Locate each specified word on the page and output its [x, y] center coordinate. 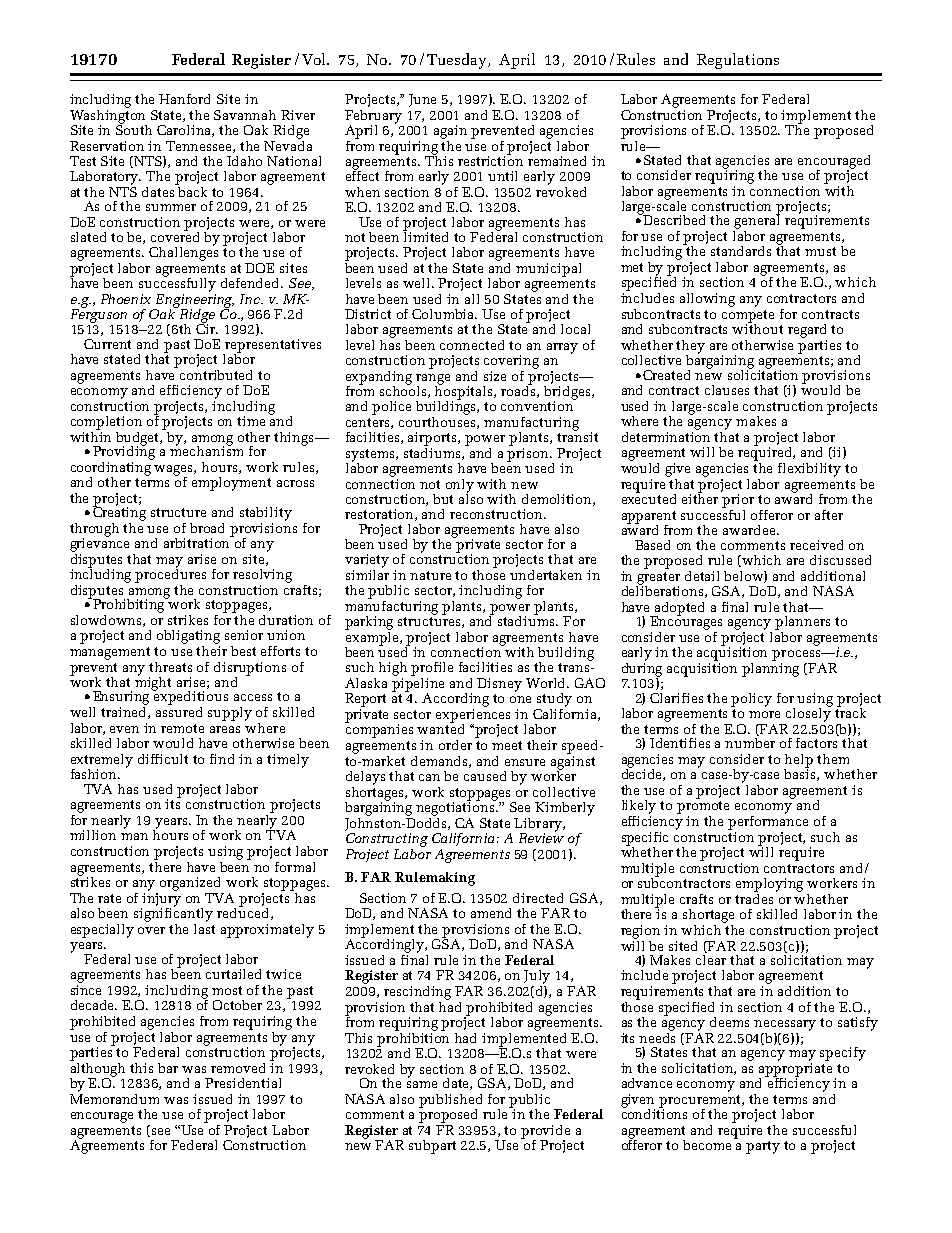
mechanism [206, 449]
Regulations [738, 61]
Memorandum [114, 1097]
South [134, 128]
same [422, 1084]
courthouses [438, 421]
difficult [163, 759]
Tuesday [458, 61]
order [455, 745]
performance [768, 821]
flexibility [809, 470]
